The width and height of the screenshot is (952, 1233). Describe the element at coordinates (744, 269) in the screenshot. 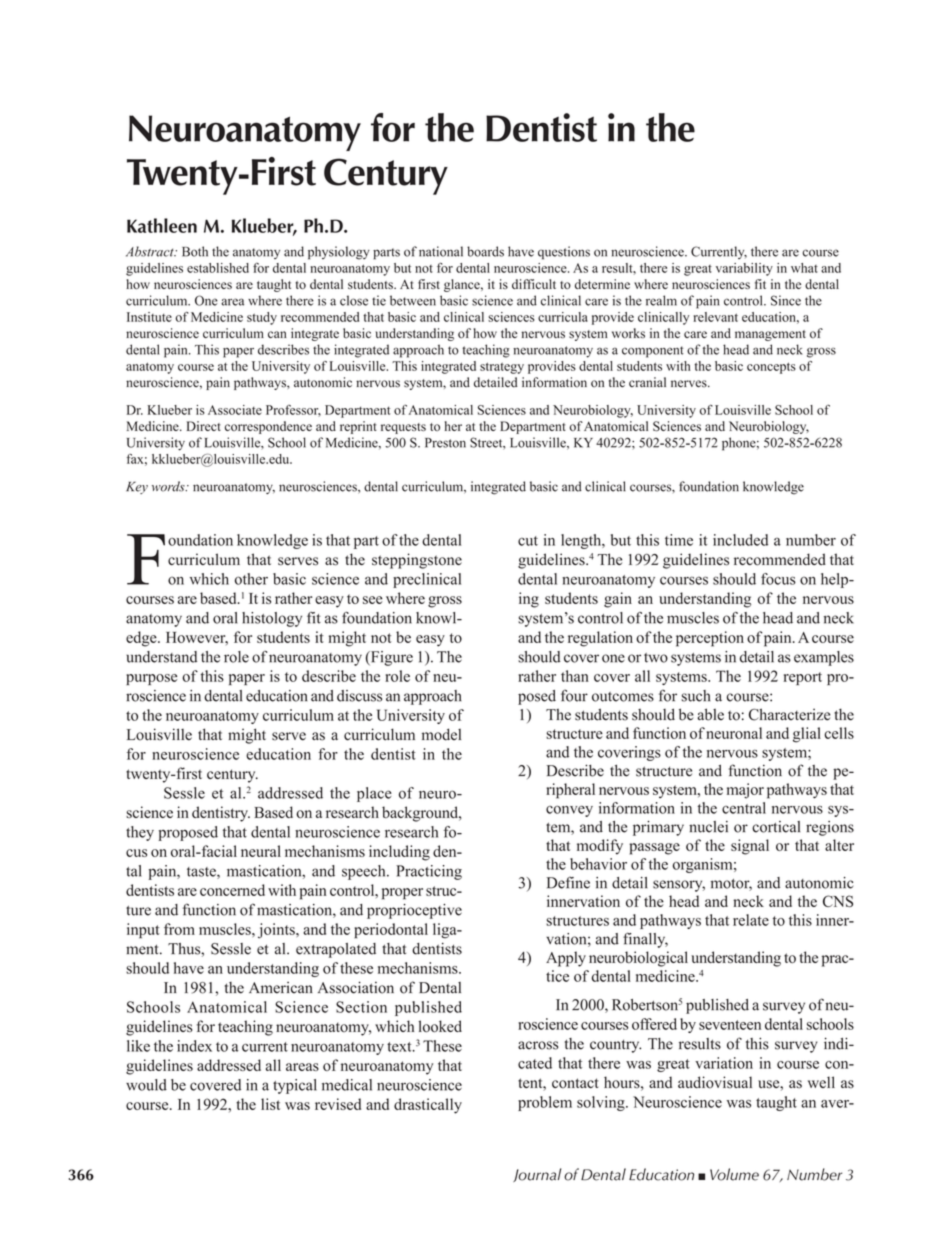

I see `variability` at that location.
